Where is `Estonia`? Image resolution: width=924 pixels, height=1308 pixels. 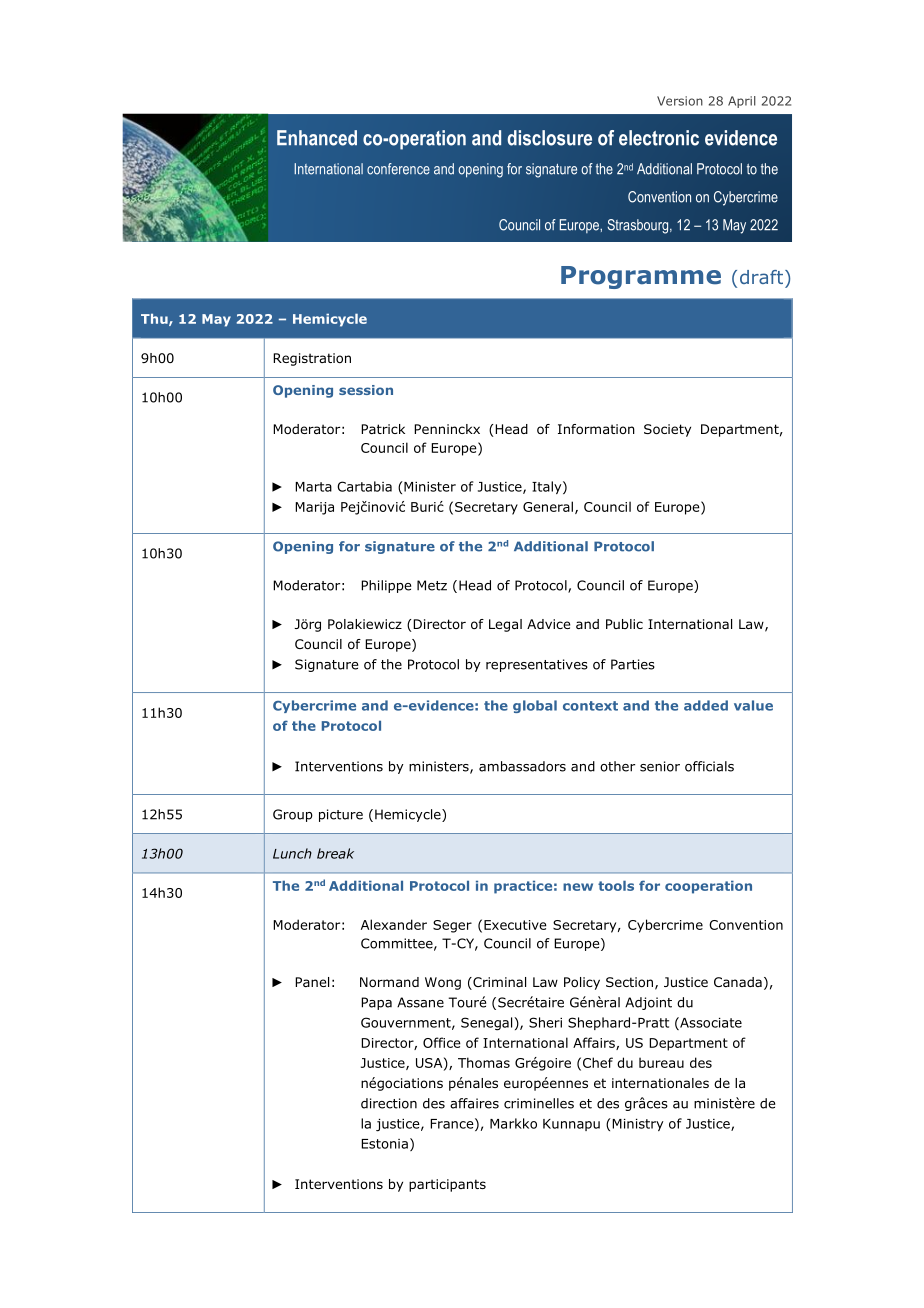 Estonia is located at coordinates (384, 1144).
